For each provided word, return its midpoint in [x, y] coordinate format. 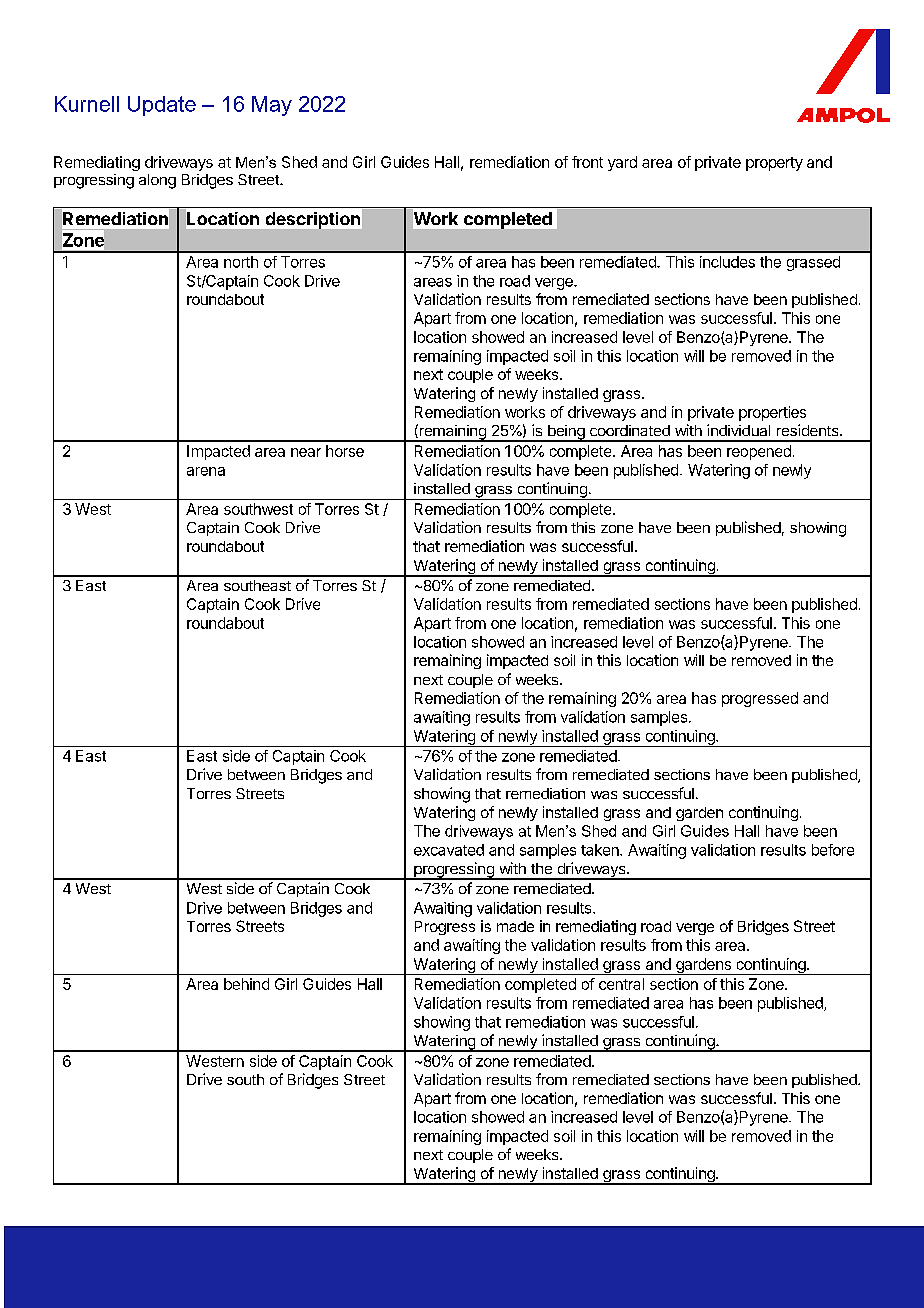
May [272, 106]
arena [206, 471]
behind [246, 984]
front [587, 162]
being [566, 433]
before [833, 850]
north [241, 262]
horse [345, 451]
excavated [449, 850]
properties [772, 413]
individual [738, 430]
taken [601, 850]
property [774, 164]
